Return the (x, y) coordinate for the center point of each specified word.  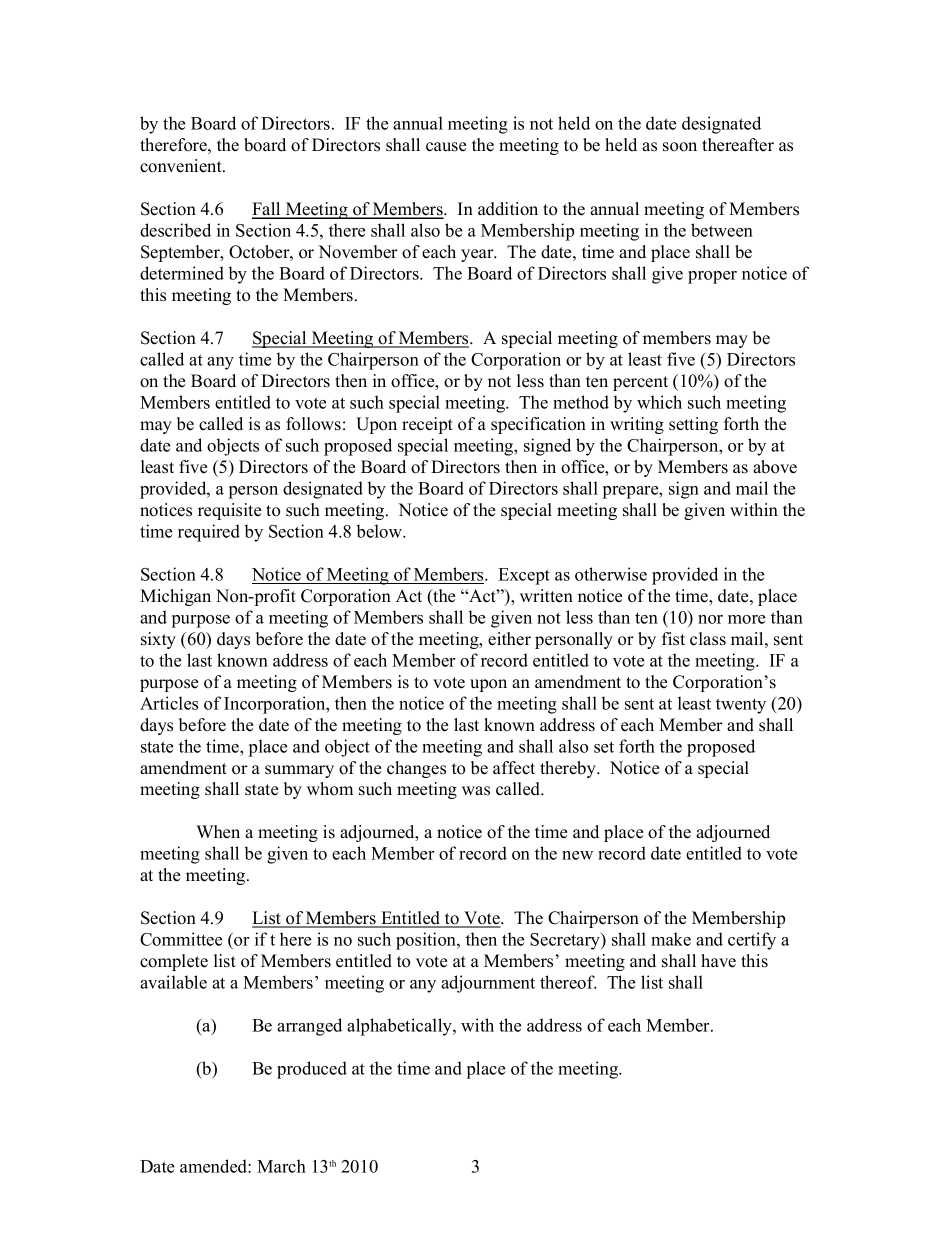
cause (446, 147)
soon (680, 147)
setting (693, 425)
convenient (182, 166)
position (427, 941)
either (509, 639)
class (708, 639)
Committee (181, 939)
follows (313, 424)
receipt (427, 425)
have (718, 961)
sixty (158, 640)
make (671, 939)
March (281, 1166)
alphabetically (400, 1027)
